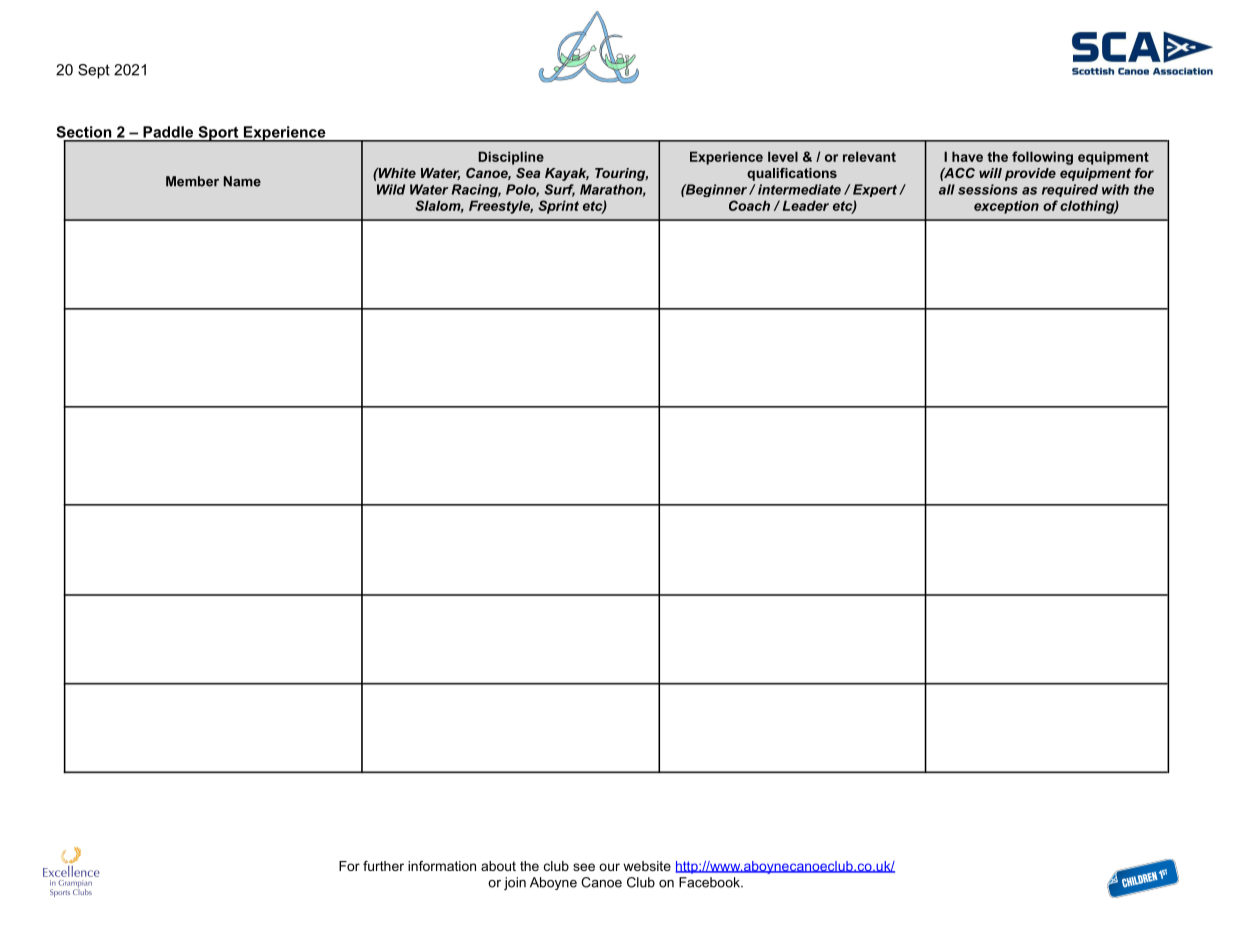 The image size is (1233, 952). Describe the element at coordinates (710, 882) in the screenshot. I see `Facebook` at that location.
